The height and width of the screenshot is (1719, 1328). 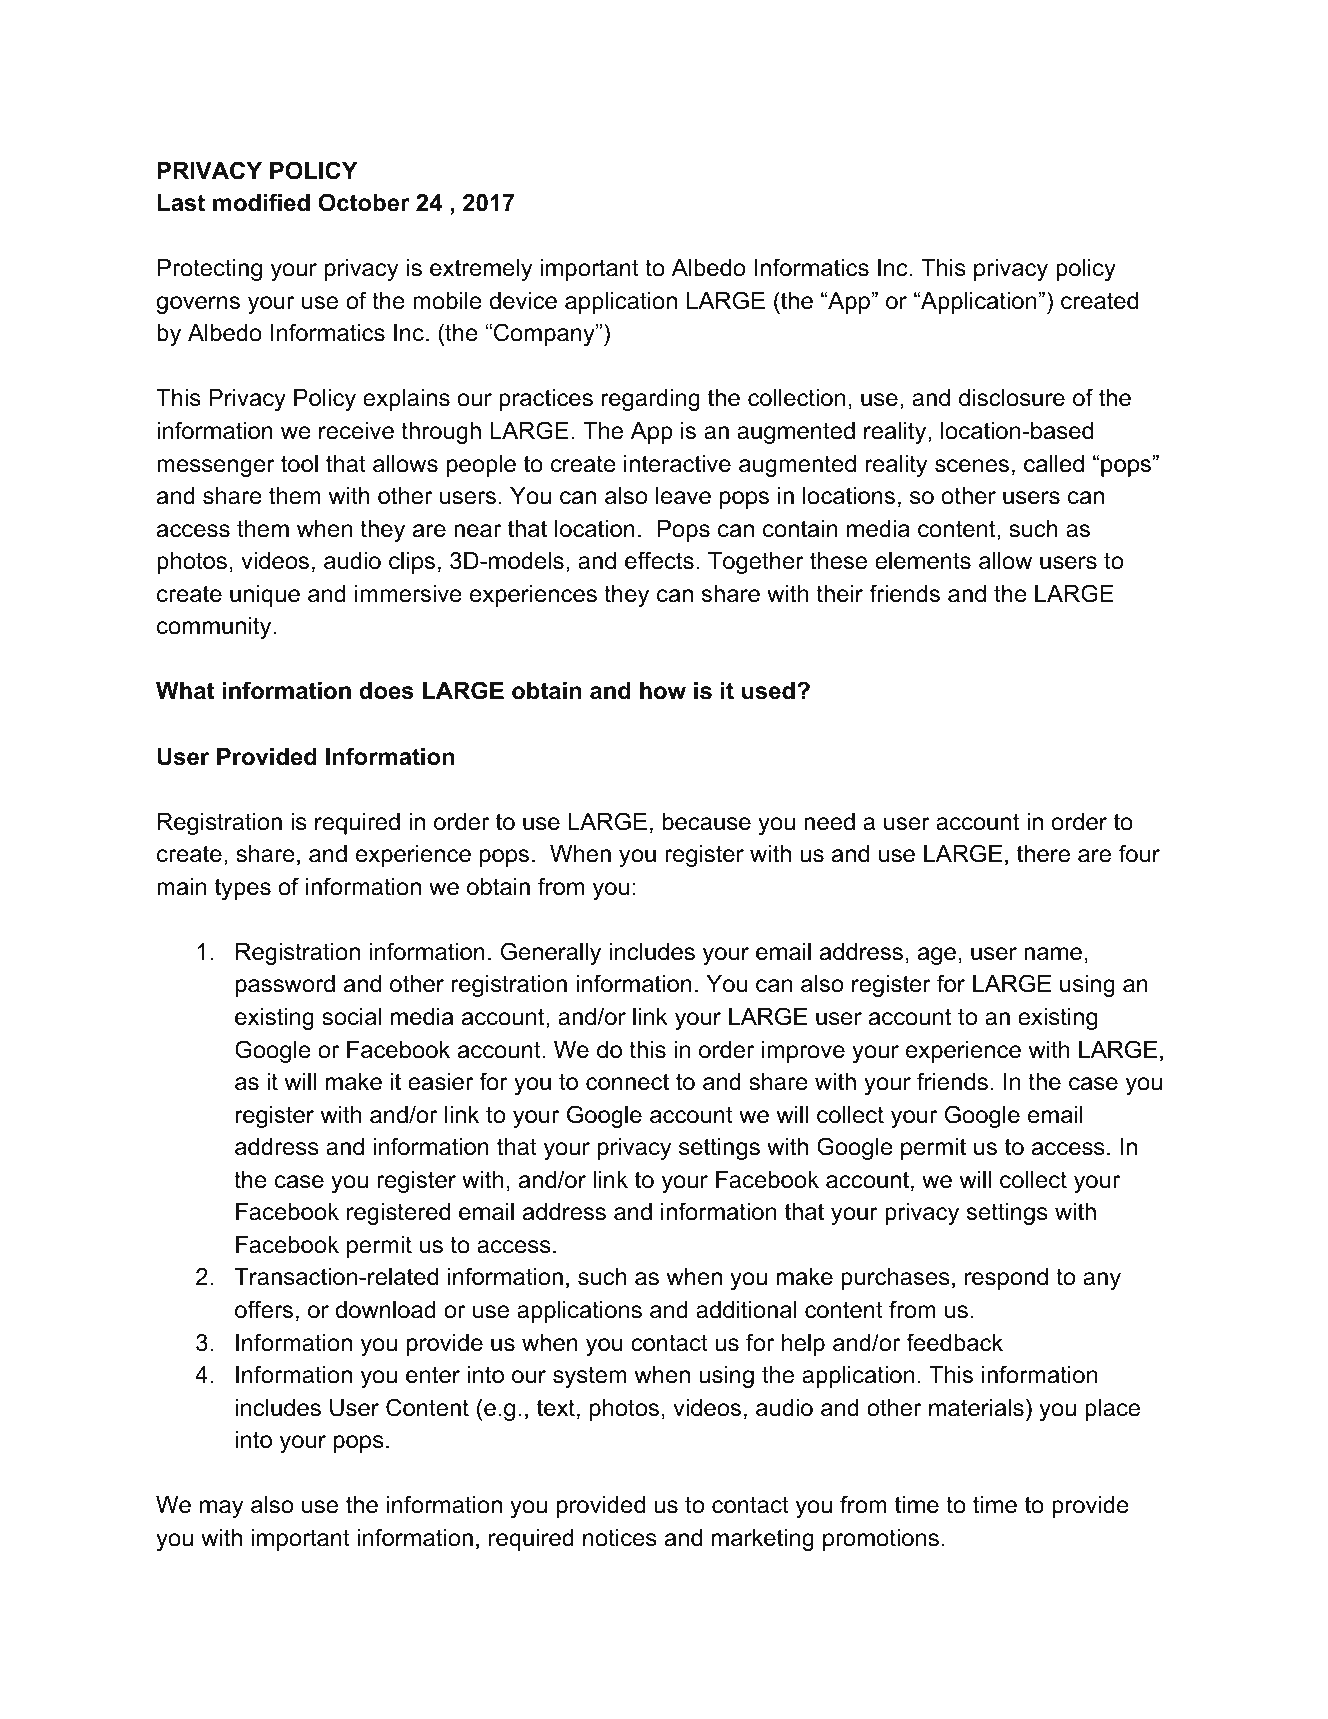 I want to click on there, so click(x=1043, y=854).
